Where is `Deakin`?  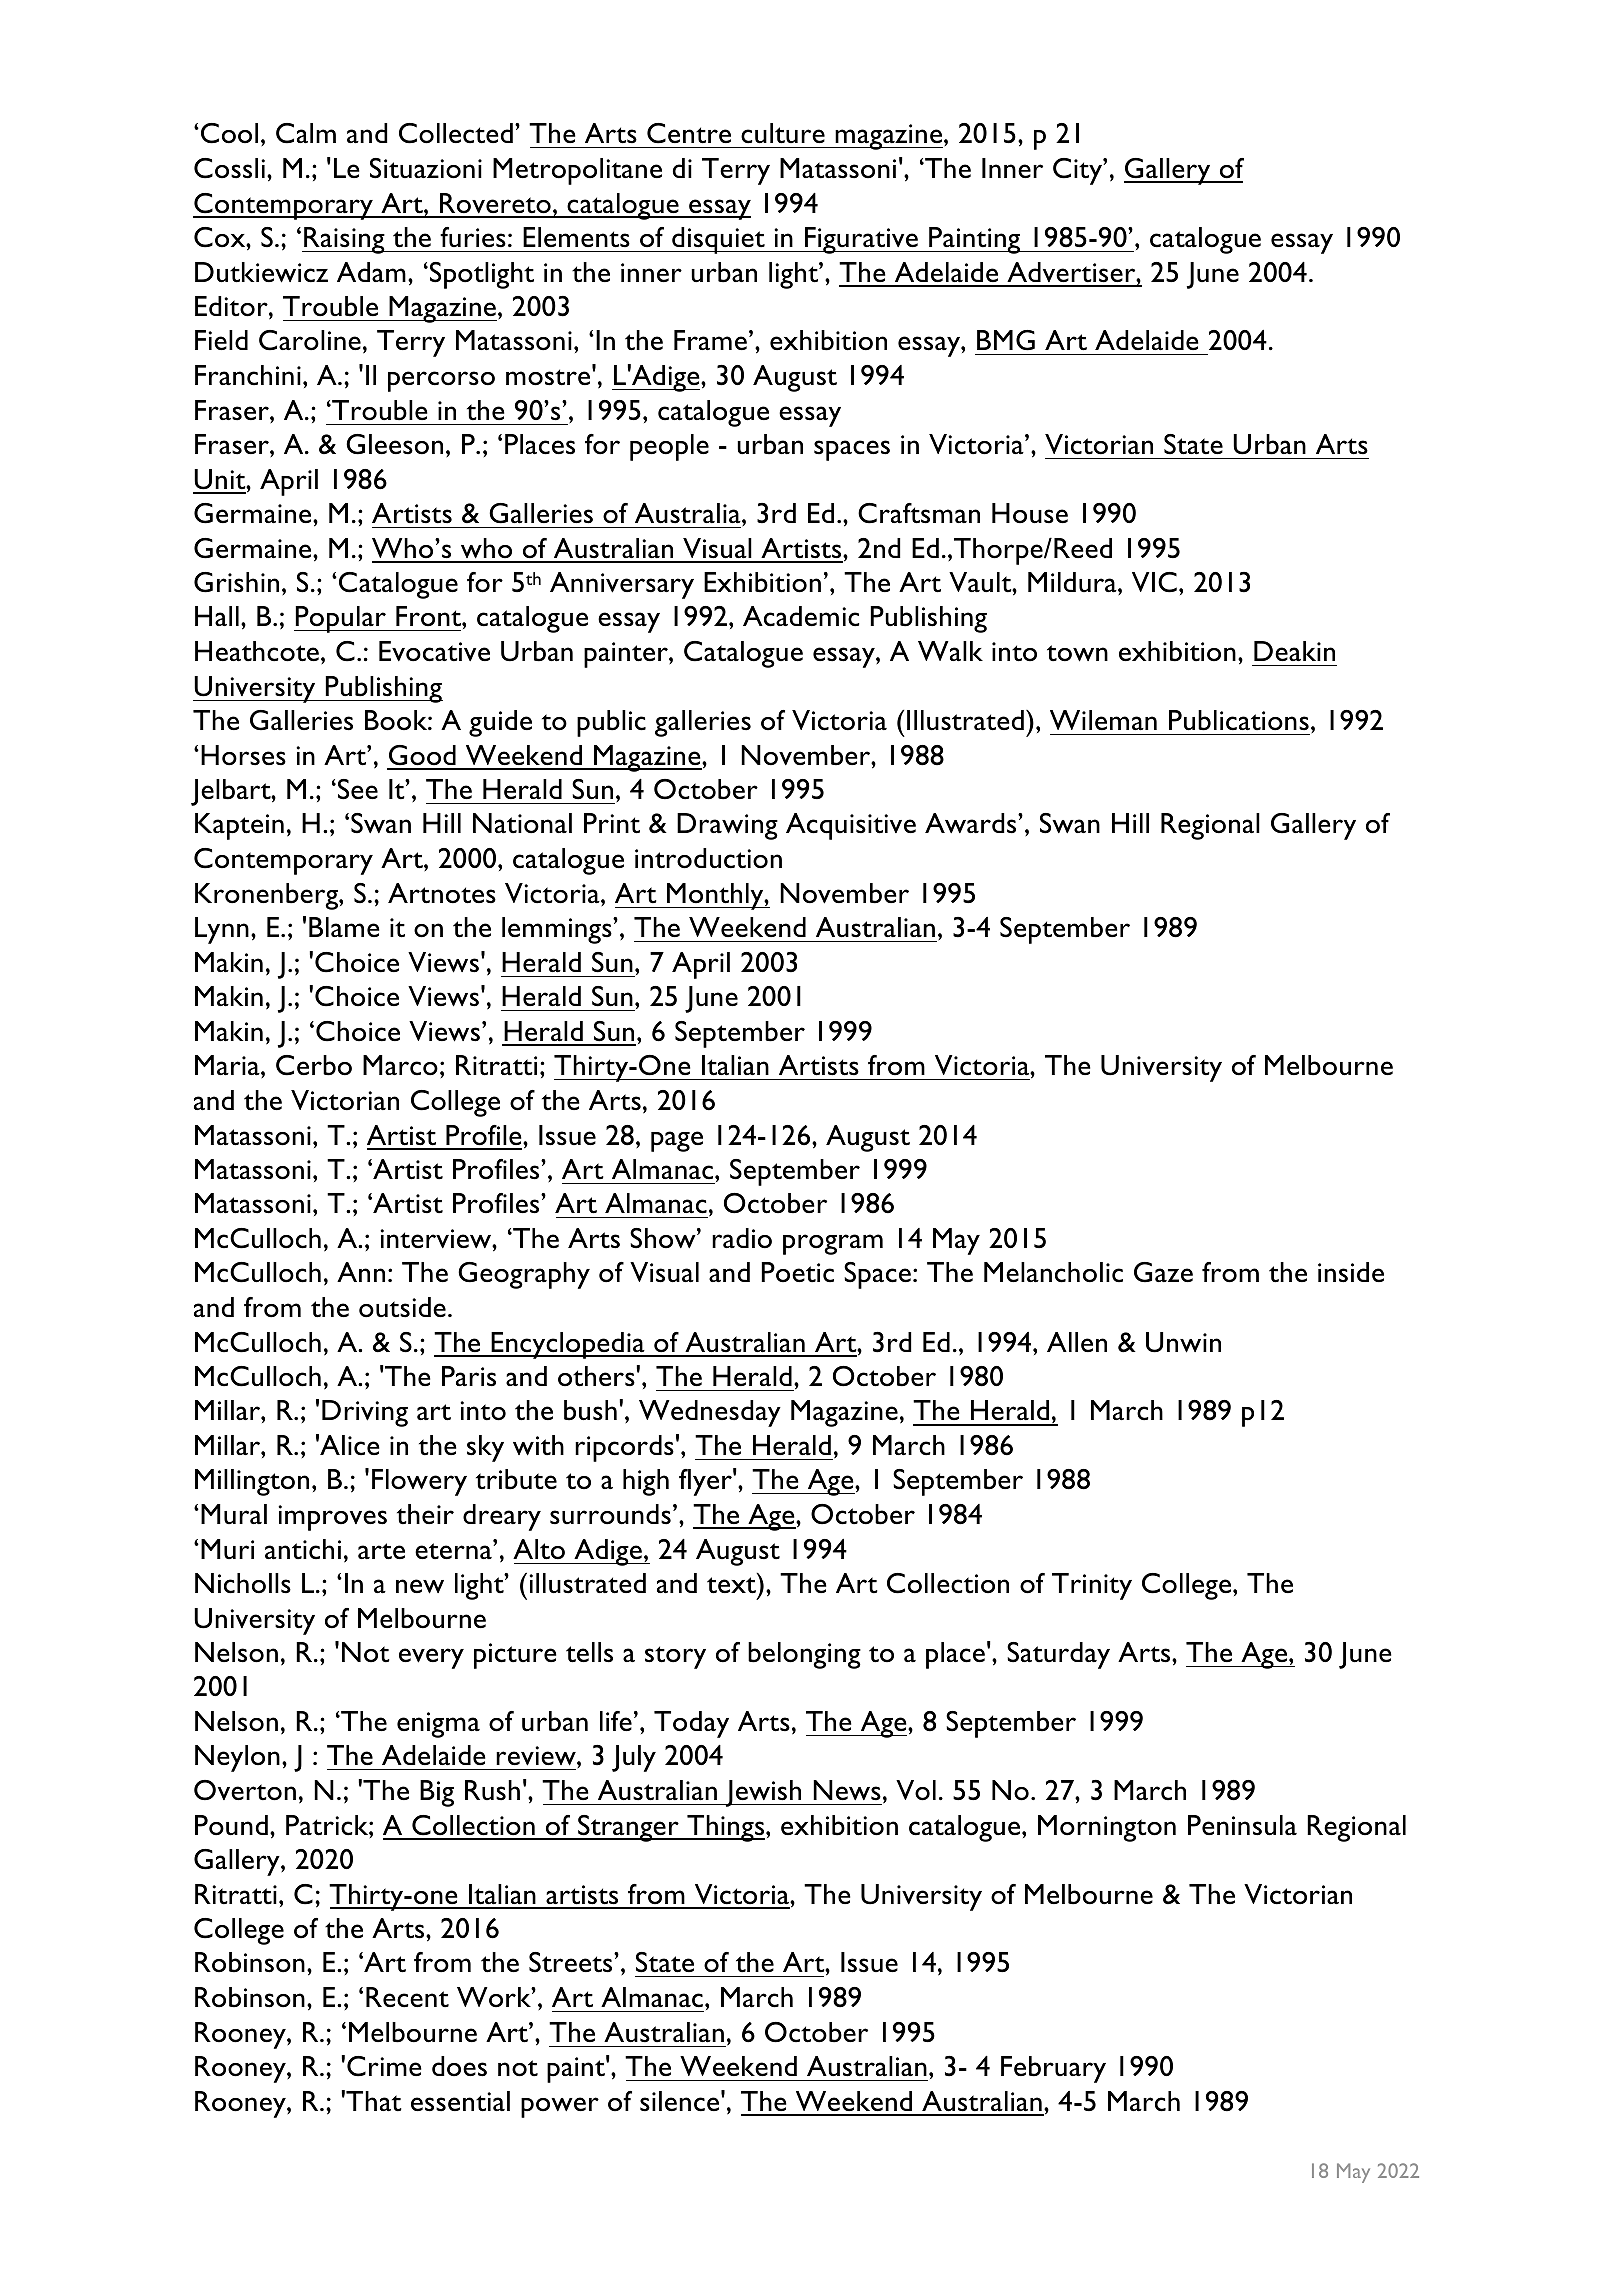 Deakin is located at coordinates (1294, 651).
